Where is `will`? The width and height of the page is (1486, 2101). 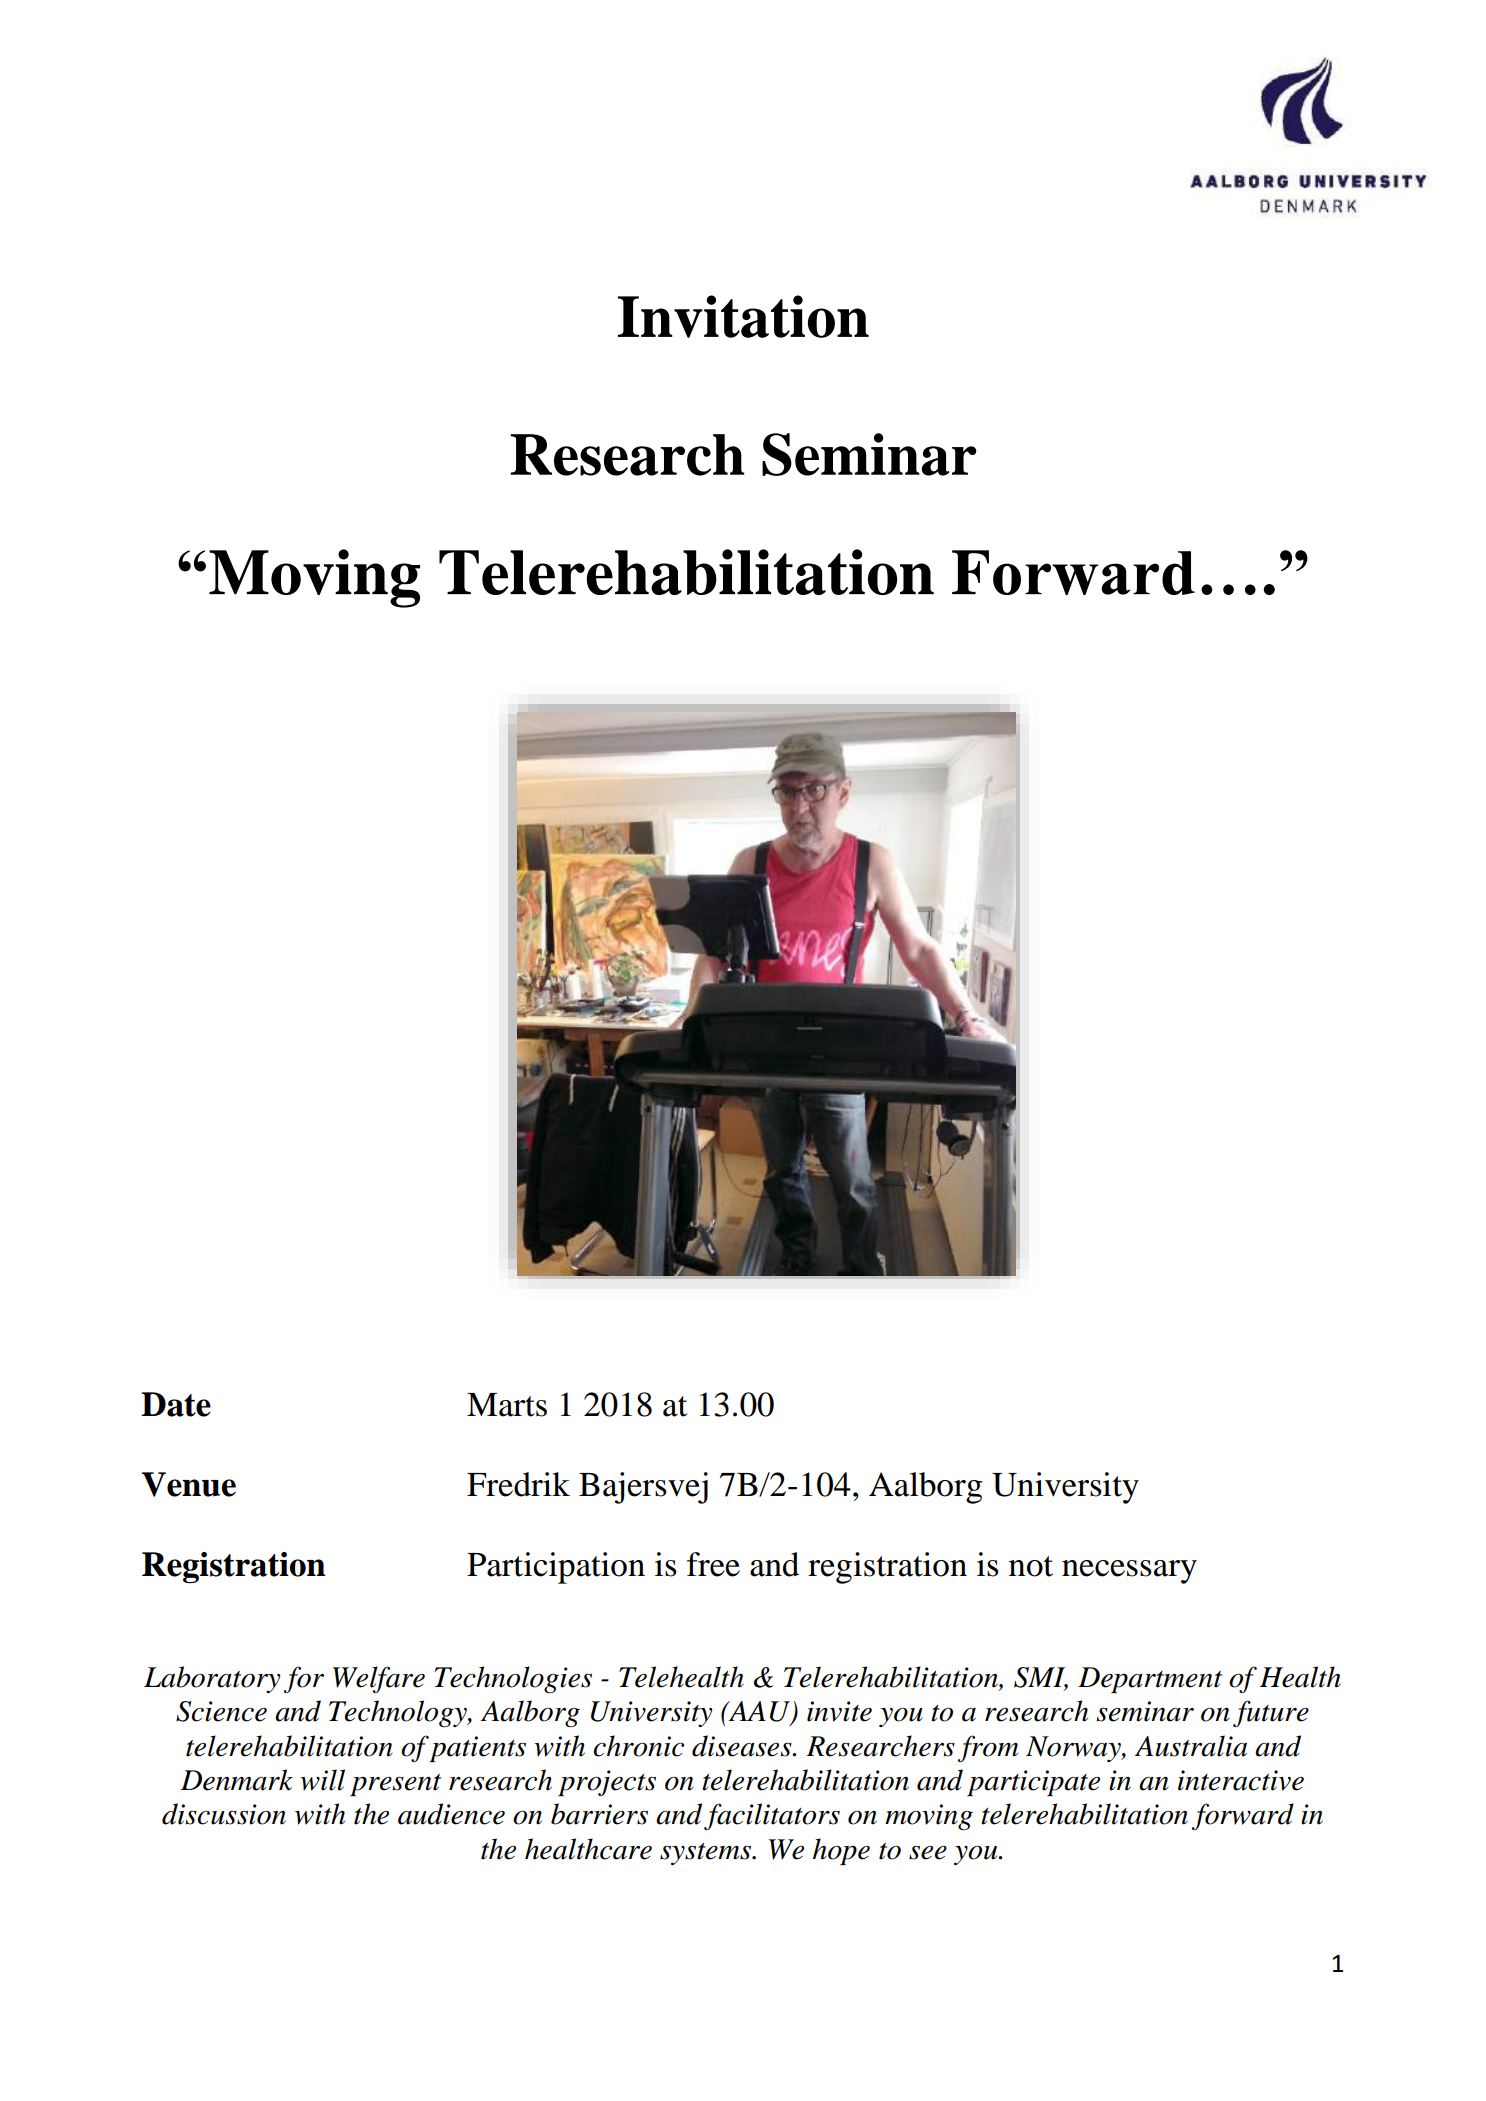 will is located at coordinates (322, 1780).
